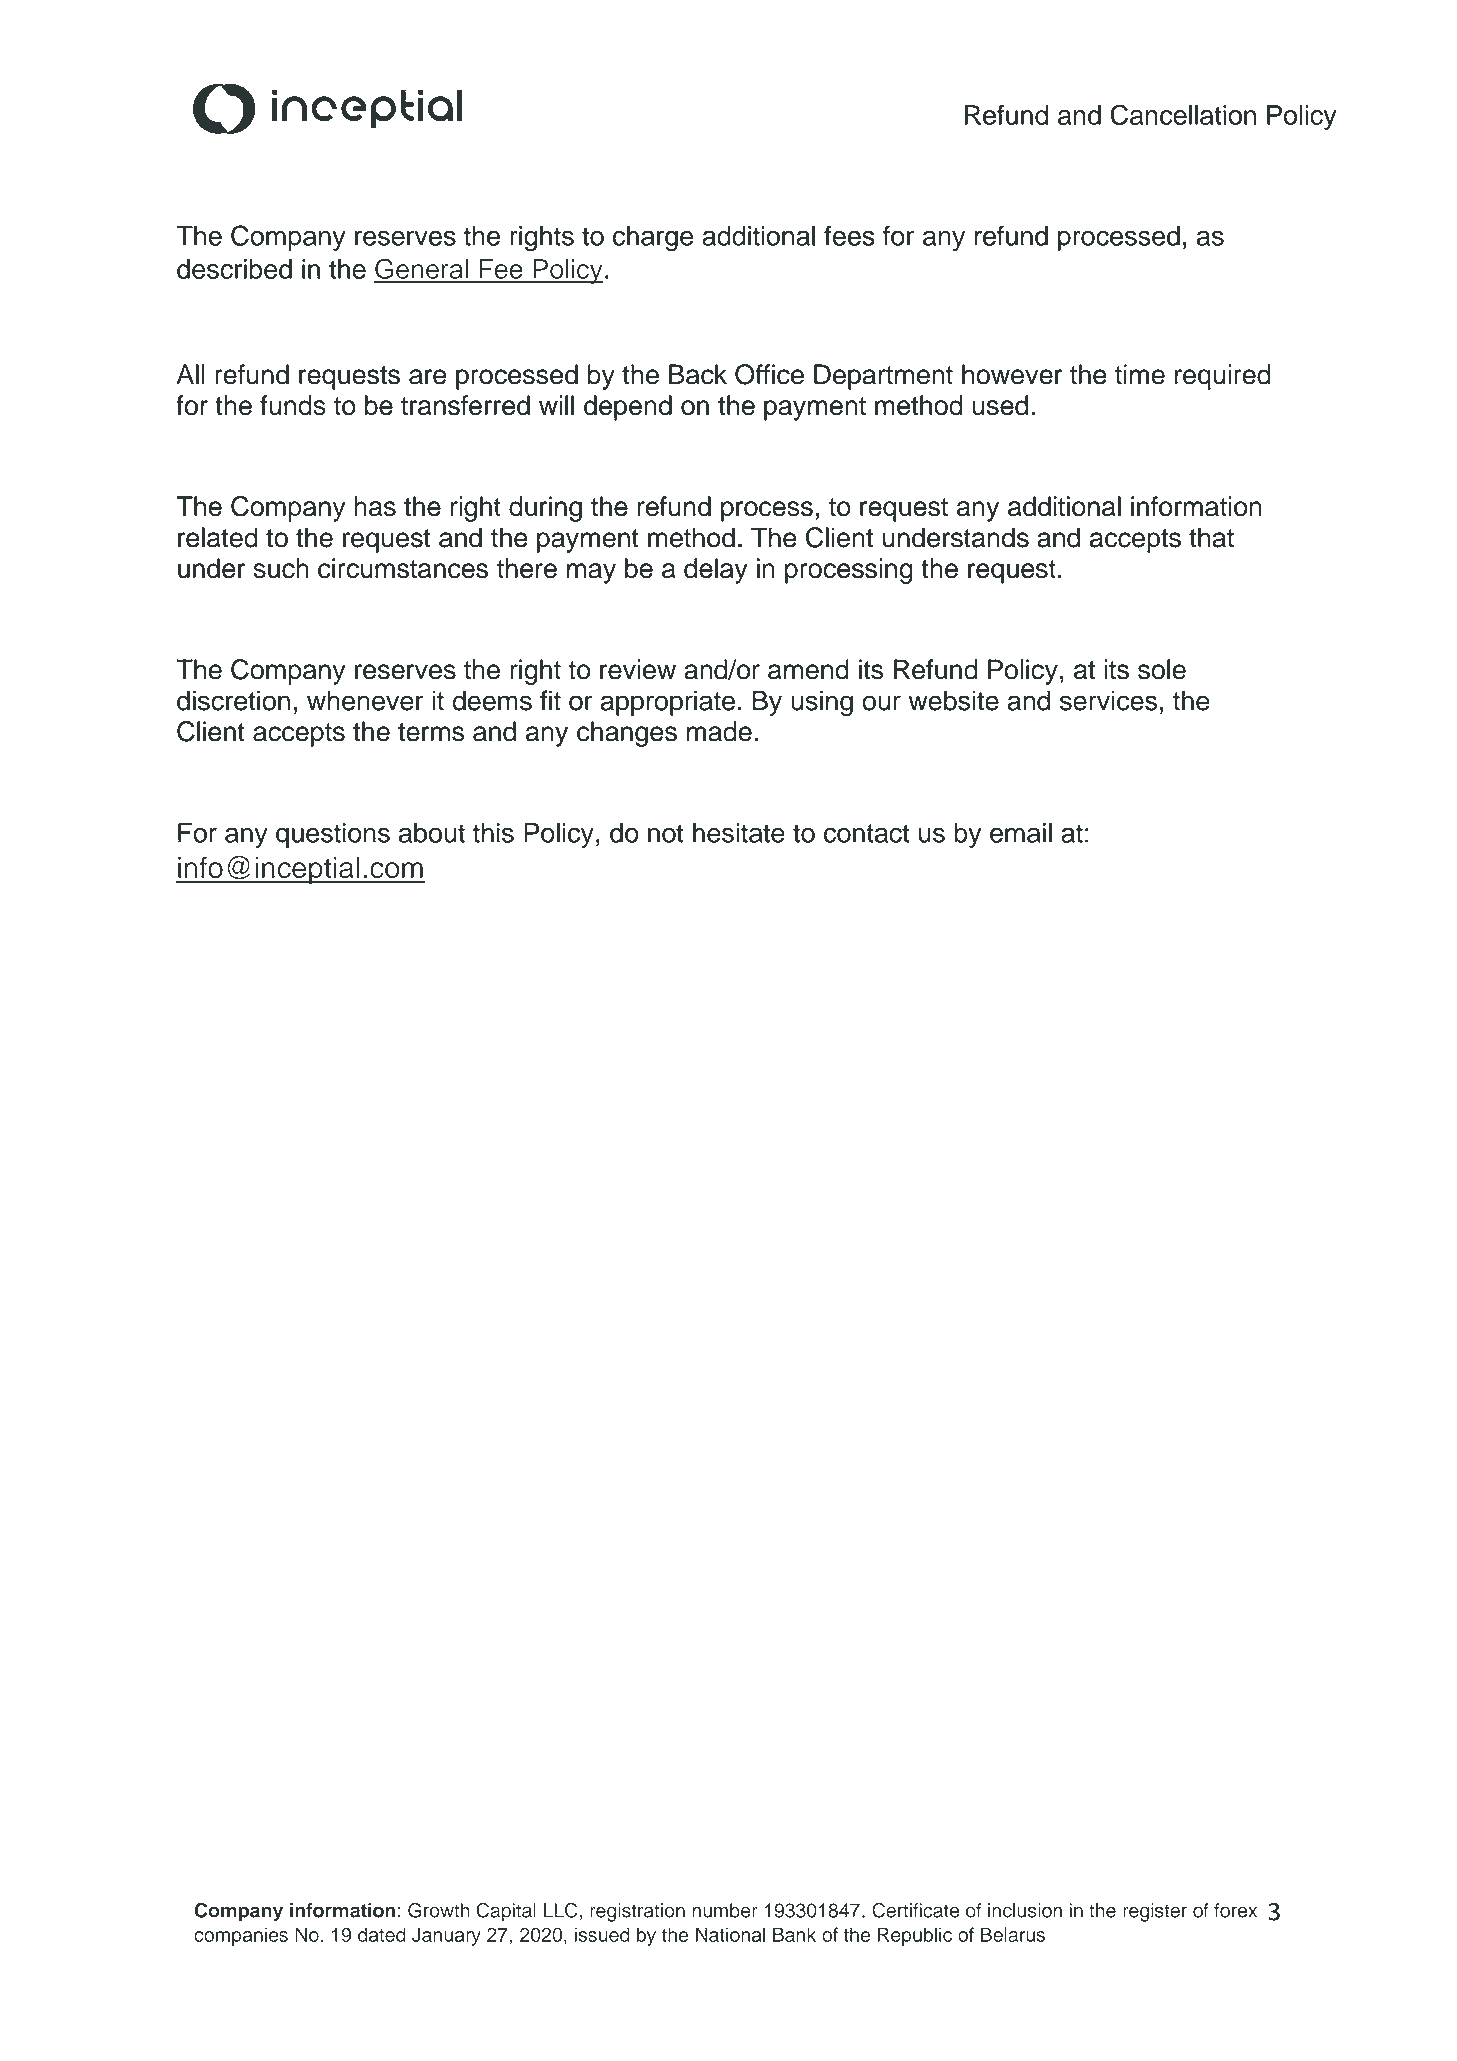 The width and height of the screenshot is (1457, 2061). I want to click on about, so click(432, 833).
